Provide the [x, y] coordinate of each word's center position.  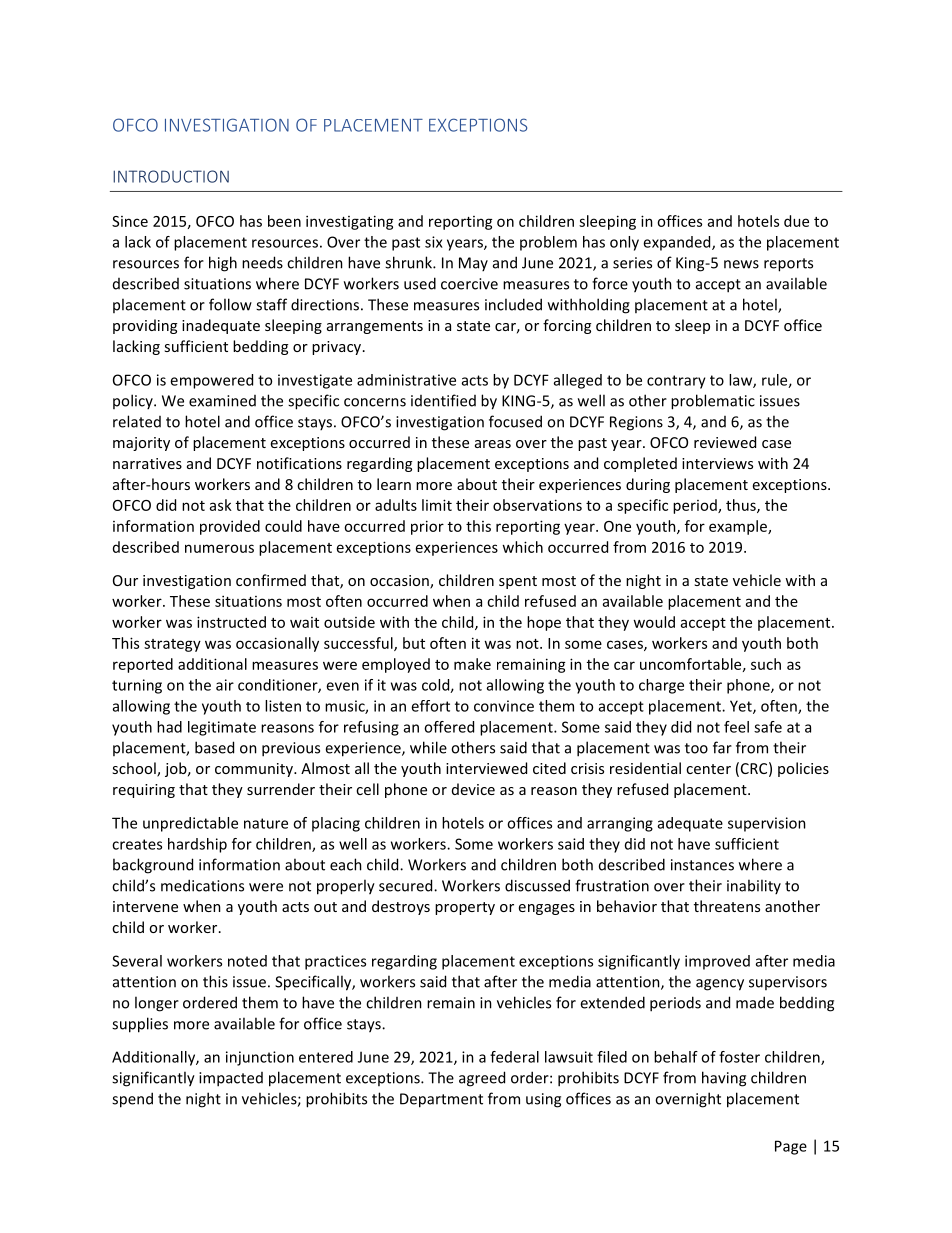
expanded [678, 243]
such [766, 664]
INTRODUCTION [171, 176]
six [434, 242]
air [225, 685]
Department [441, 1100]
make [472, 664]
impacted [231, 1079]
